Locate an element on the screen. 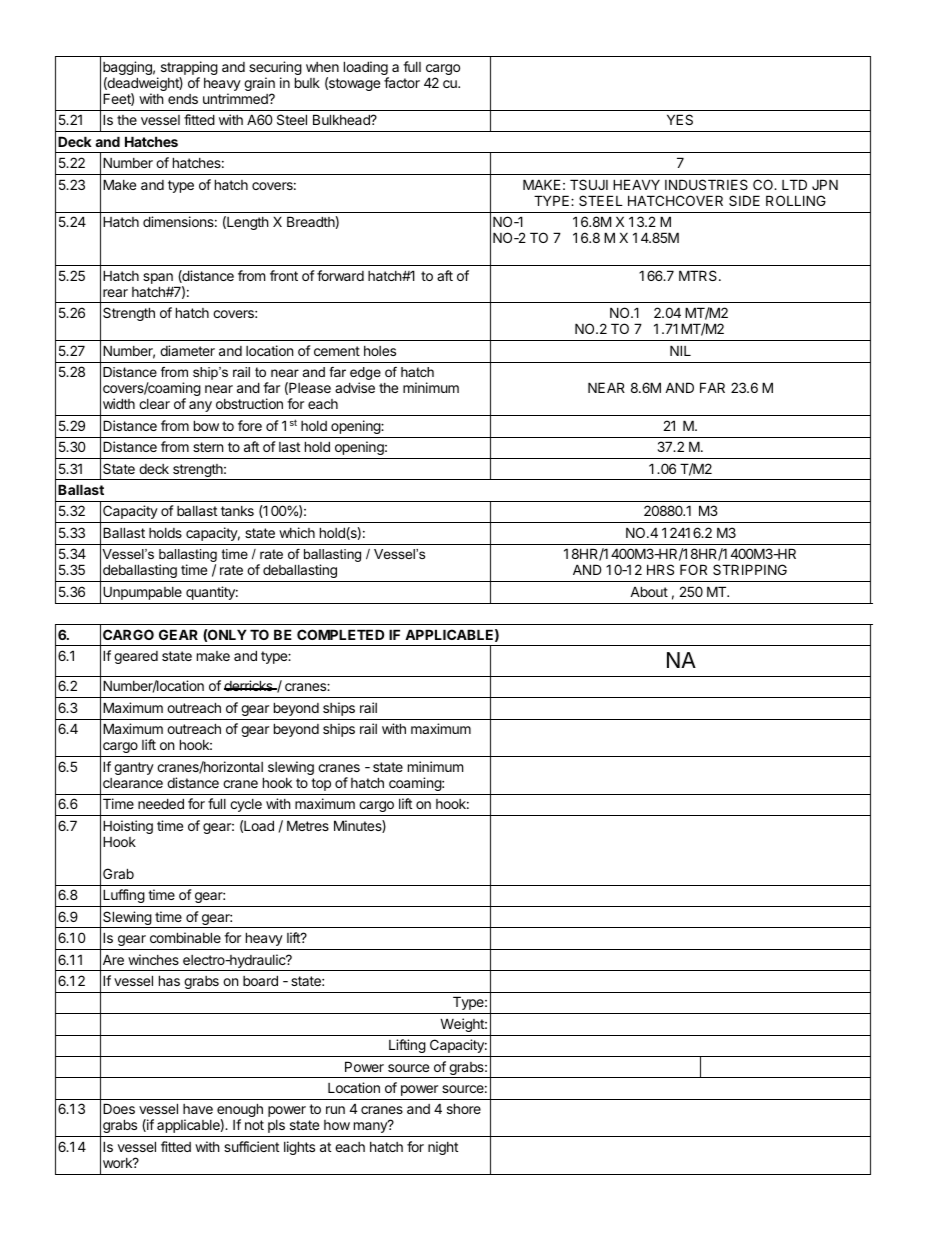 Image resolution: width=952 pixels, height=1233 pixels. About is located at coordinates (649, 591).
